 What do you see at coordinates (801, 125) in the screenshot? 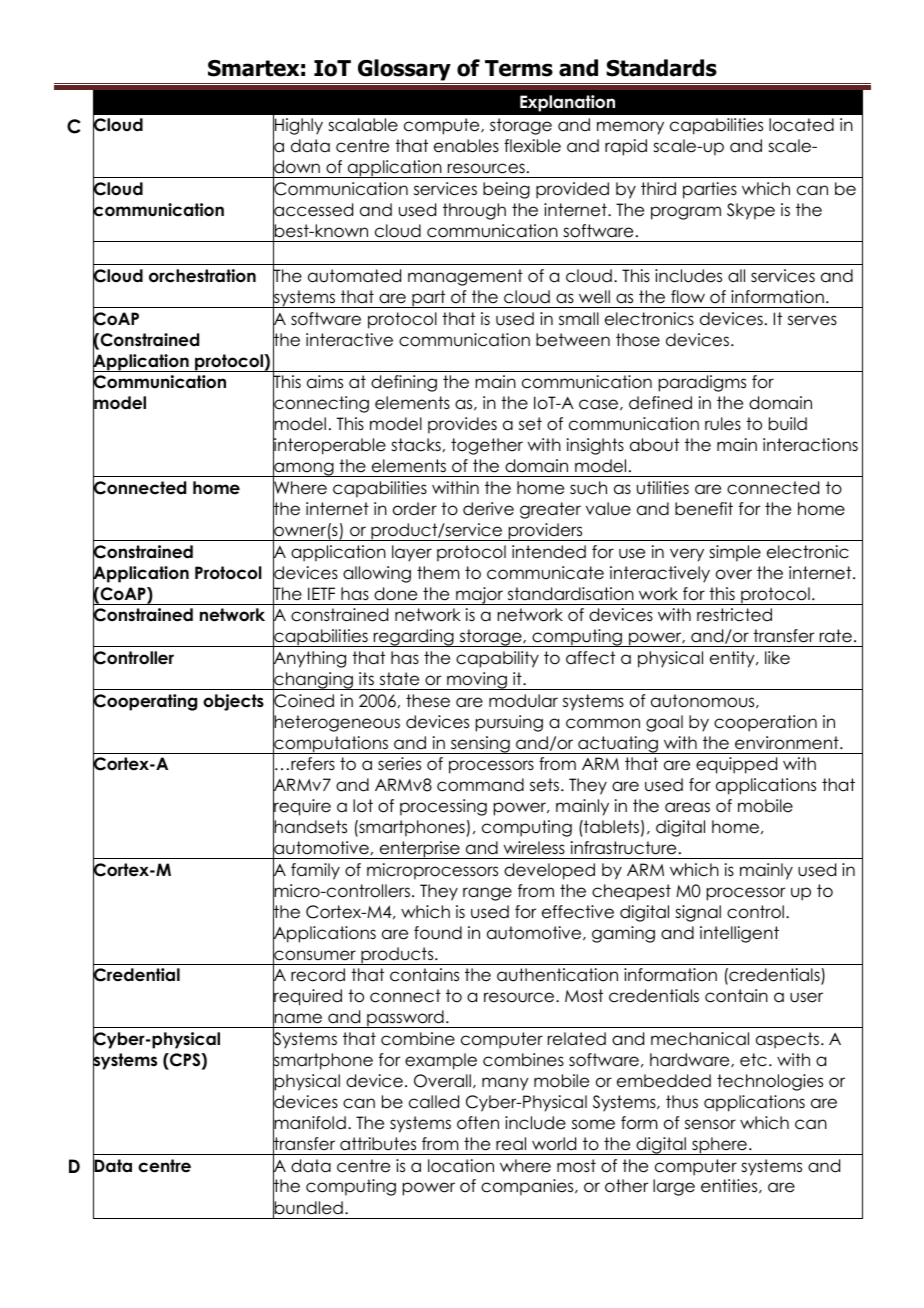
I see `located` at bounding box center [801, 125].
